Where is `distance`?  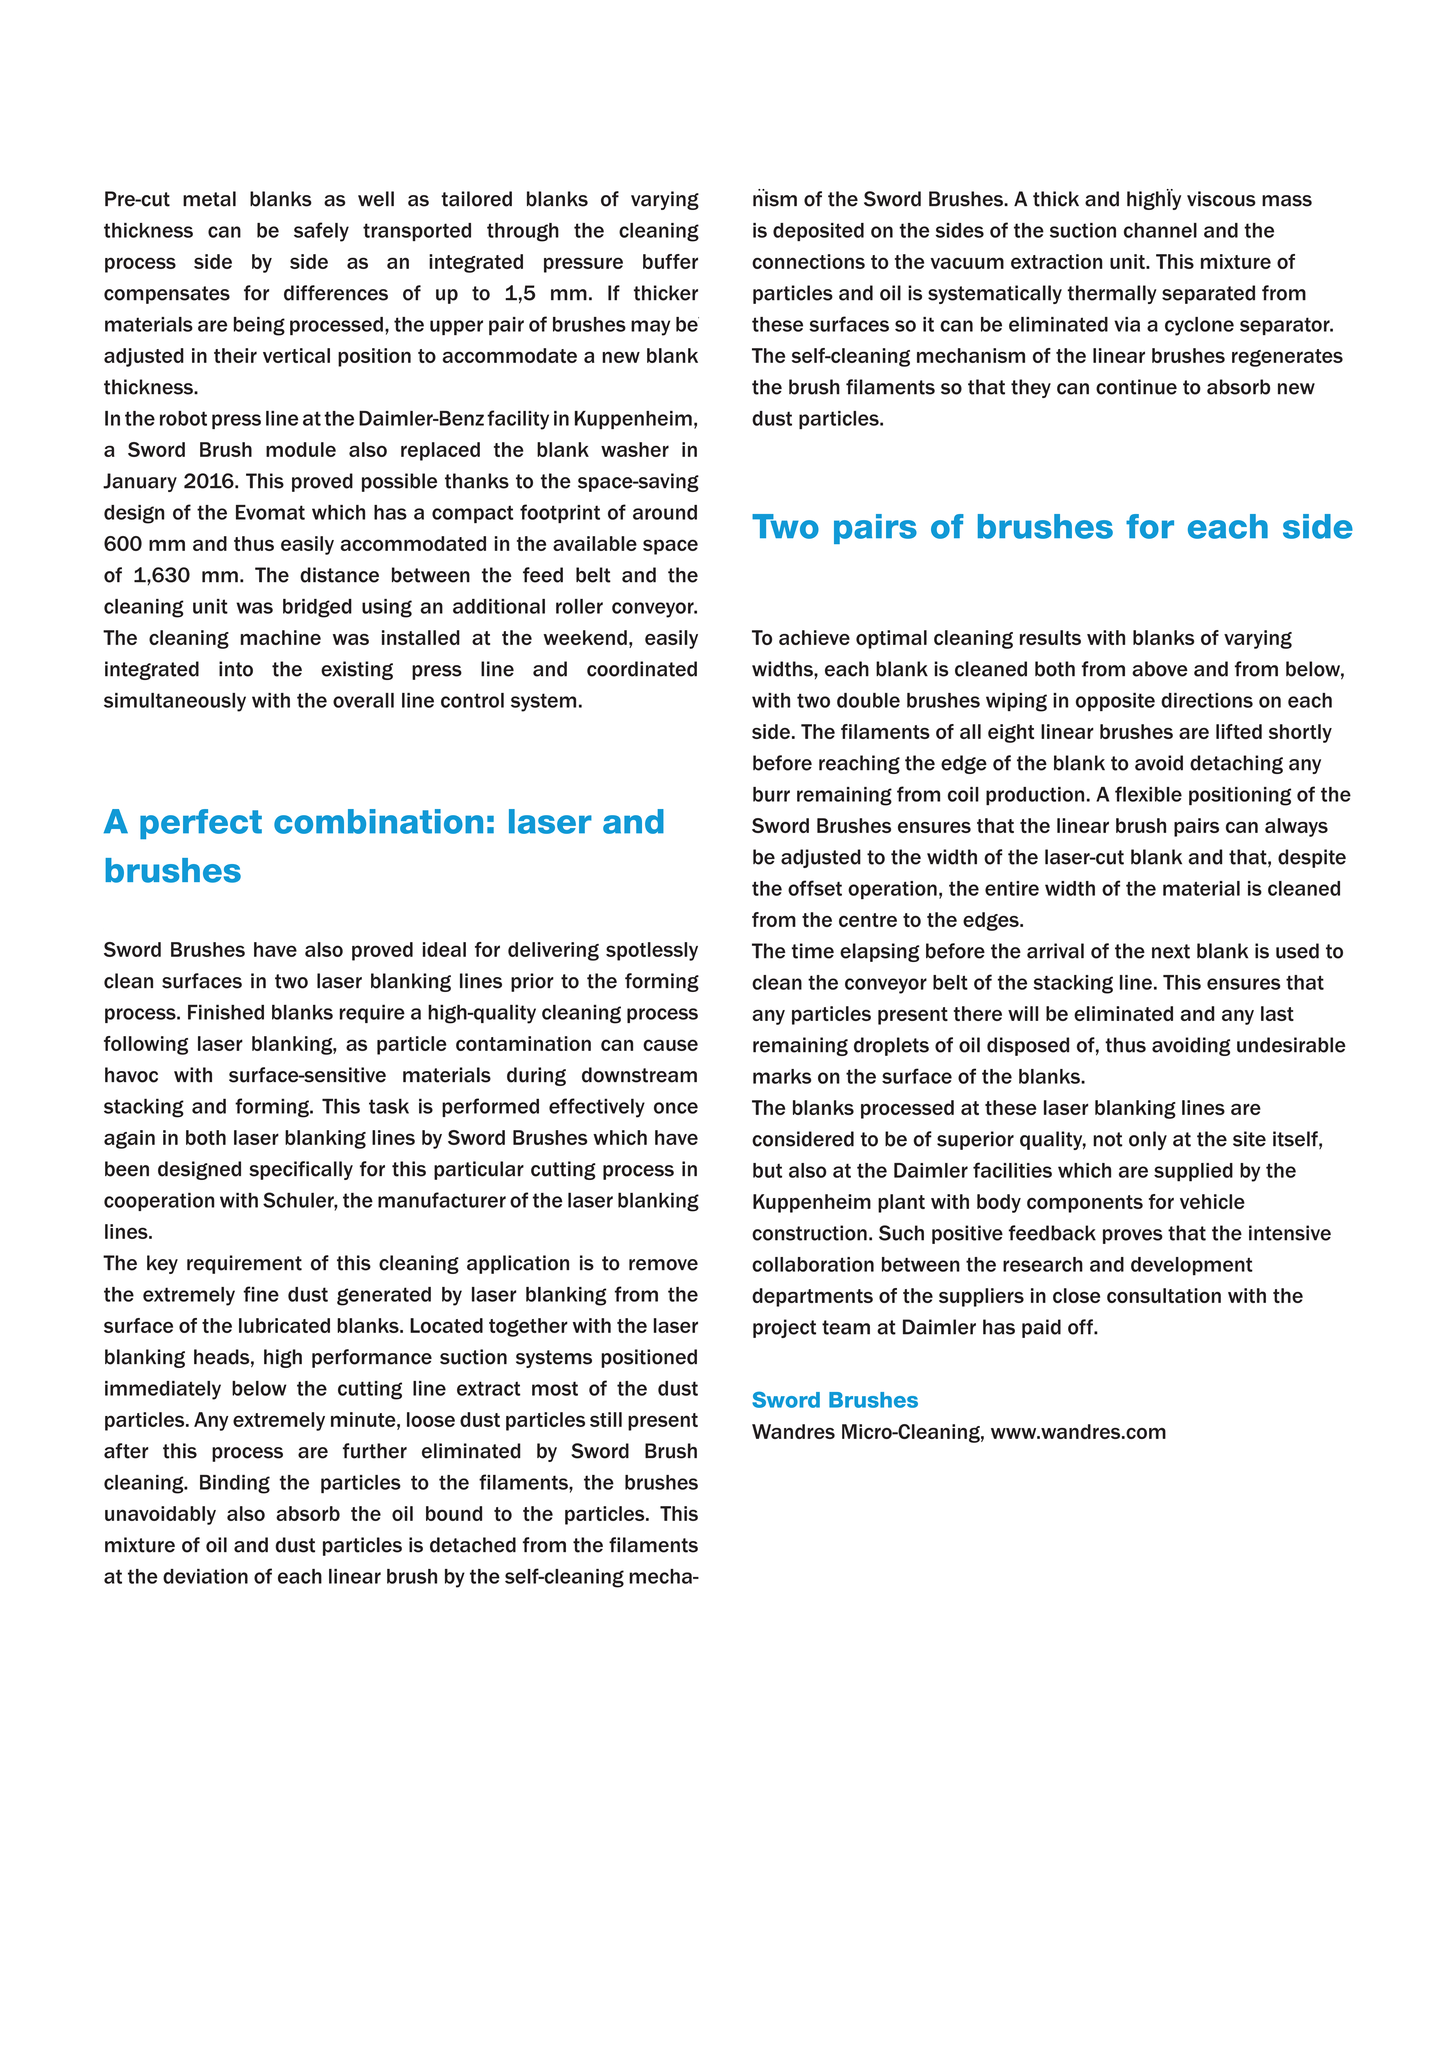
distance is located at coordinates (339, 575).
